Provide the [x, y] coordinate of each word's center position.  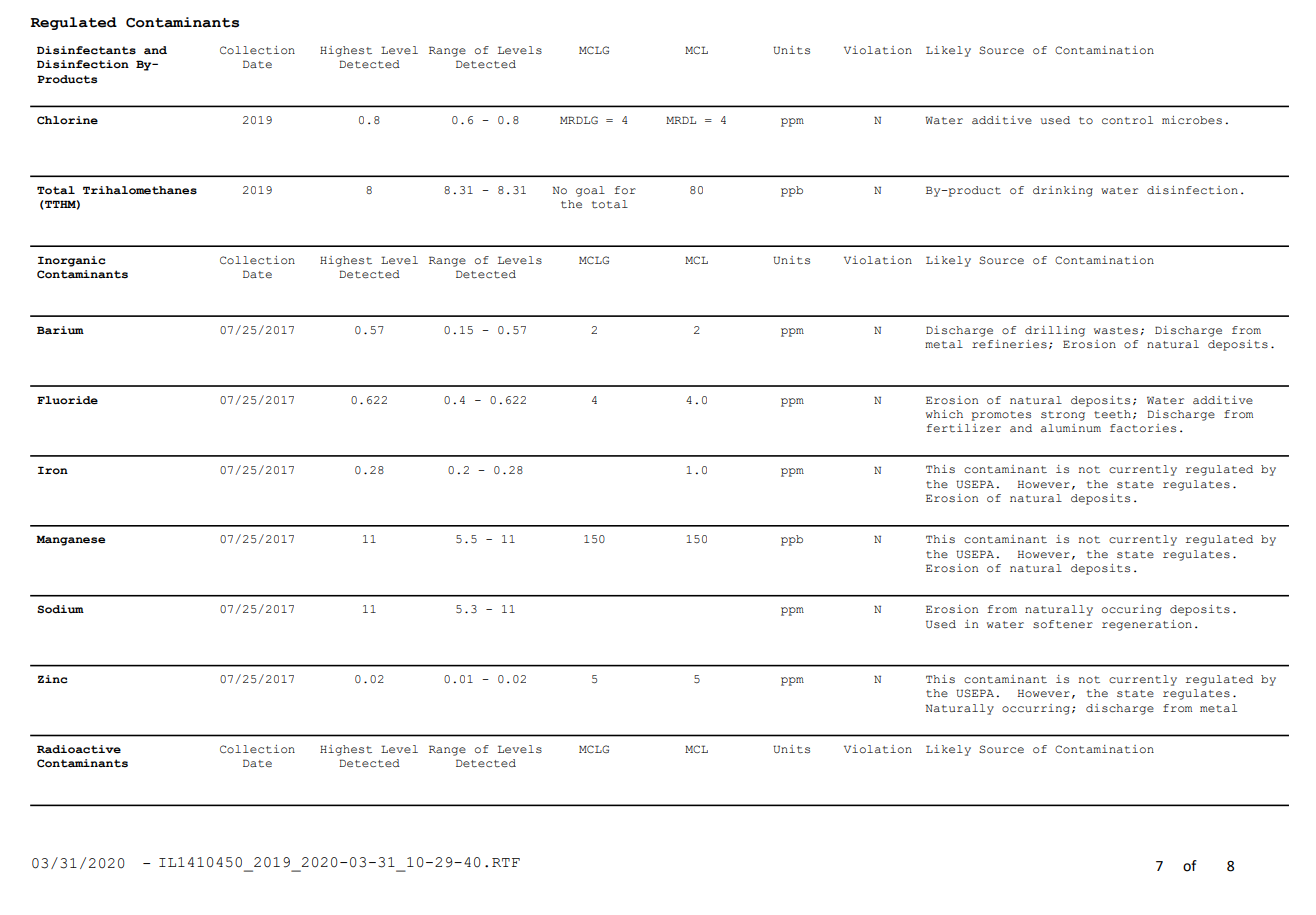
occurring [1037, 709]
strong [1063, 416]
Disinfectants [86, 50]
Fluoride [67, 400]
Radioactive [79, 749]
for [625, 190]
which [944, 414]
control [1127, 120]
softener [1063, 624]
